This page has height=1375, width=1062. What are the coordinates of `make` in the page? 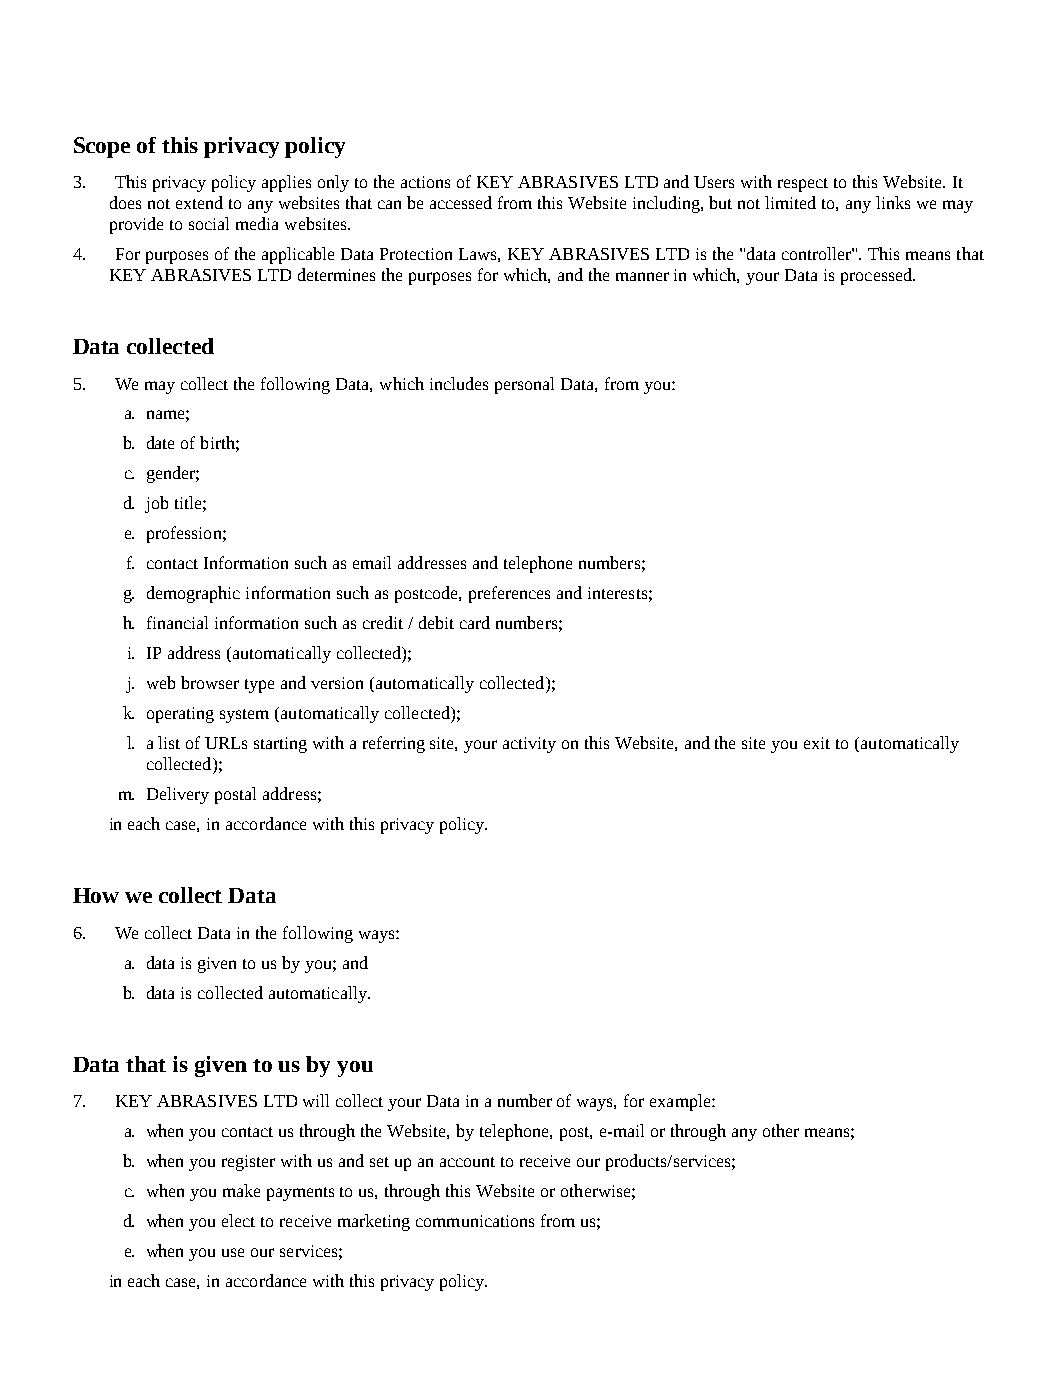 It's located at (241, 1190).
